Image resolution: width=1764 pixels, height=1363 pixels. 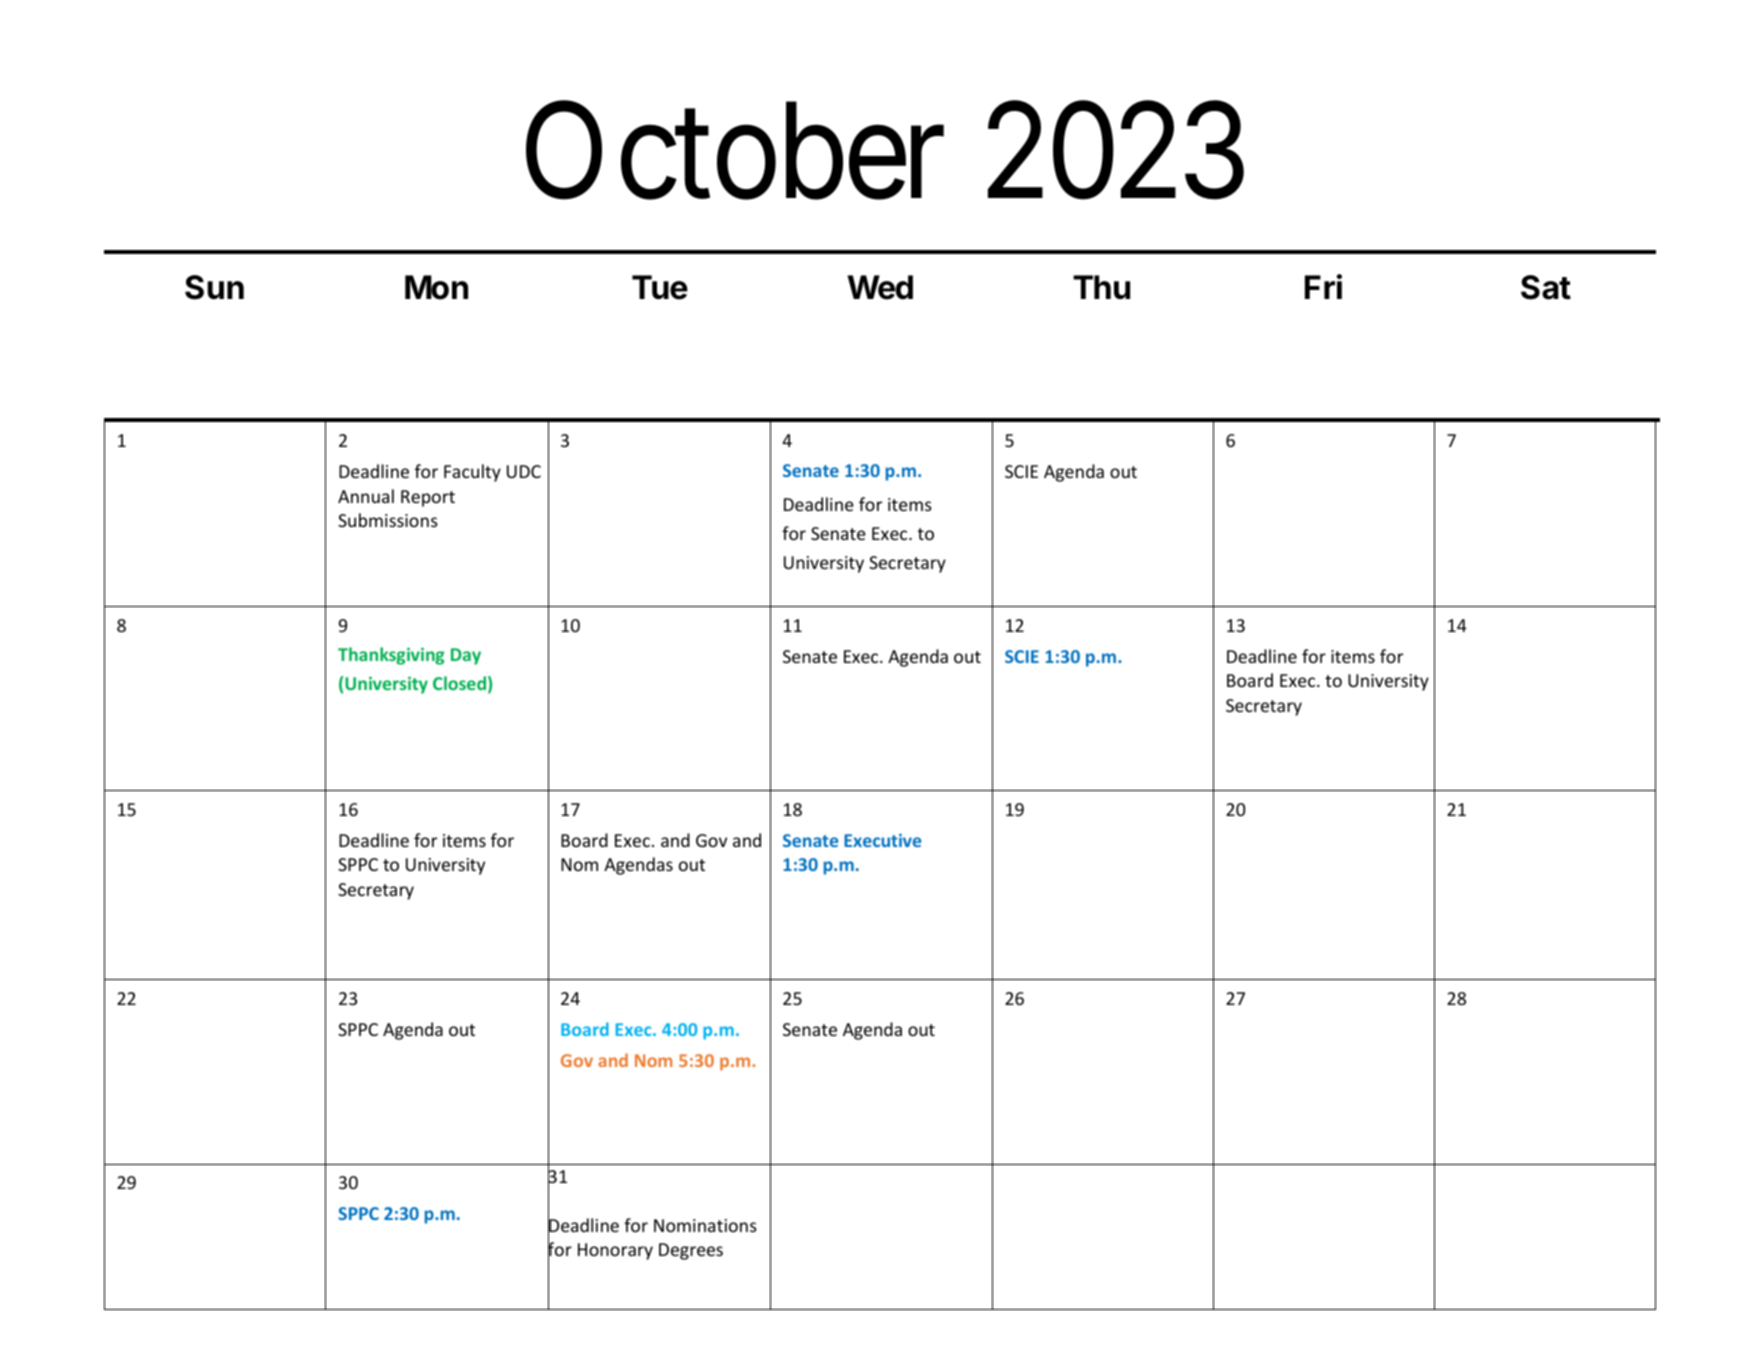 I want to click on Day, so click(x=466, y=656).
